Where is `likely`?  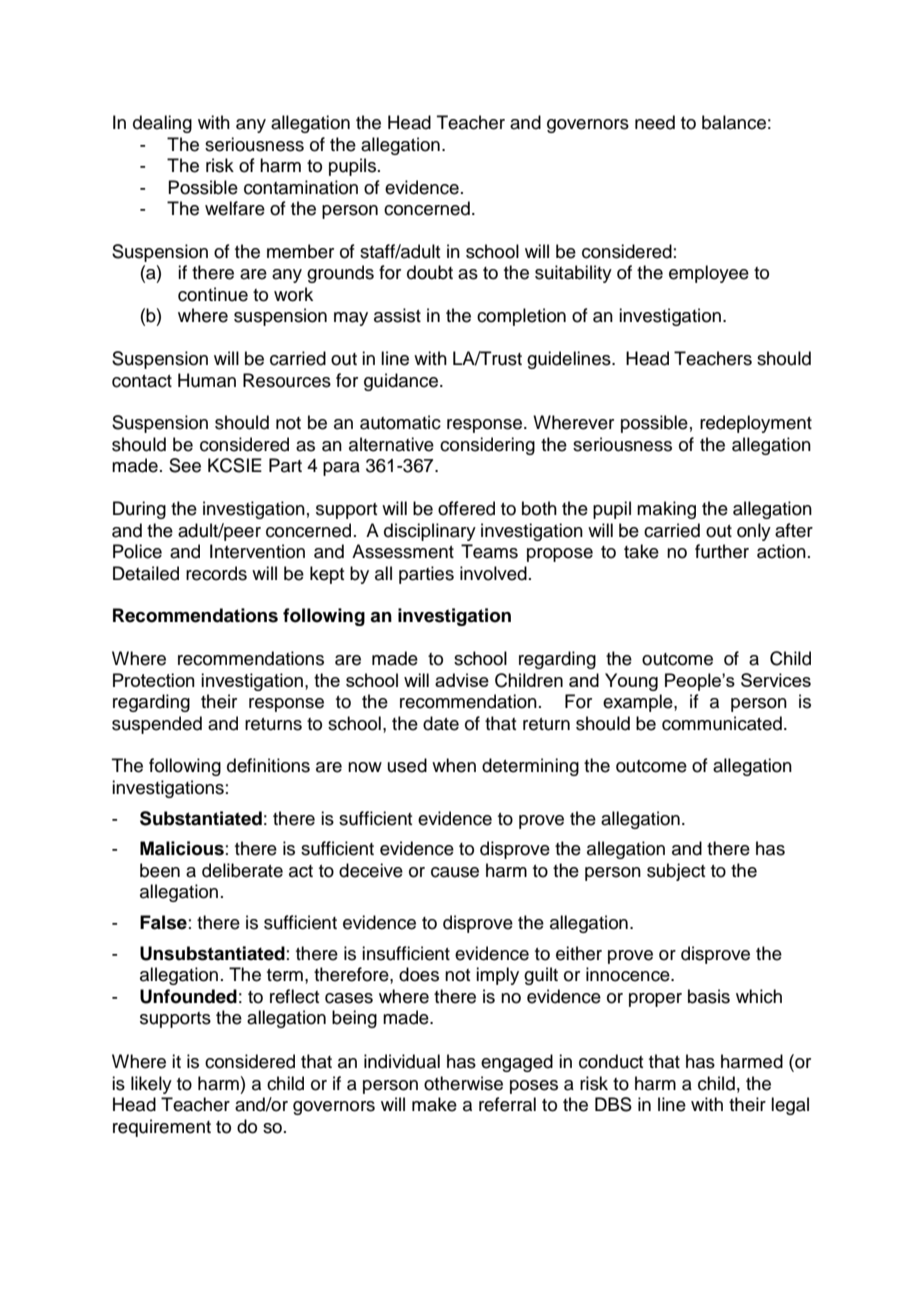 likely is located at coordinates (151, 1085).
